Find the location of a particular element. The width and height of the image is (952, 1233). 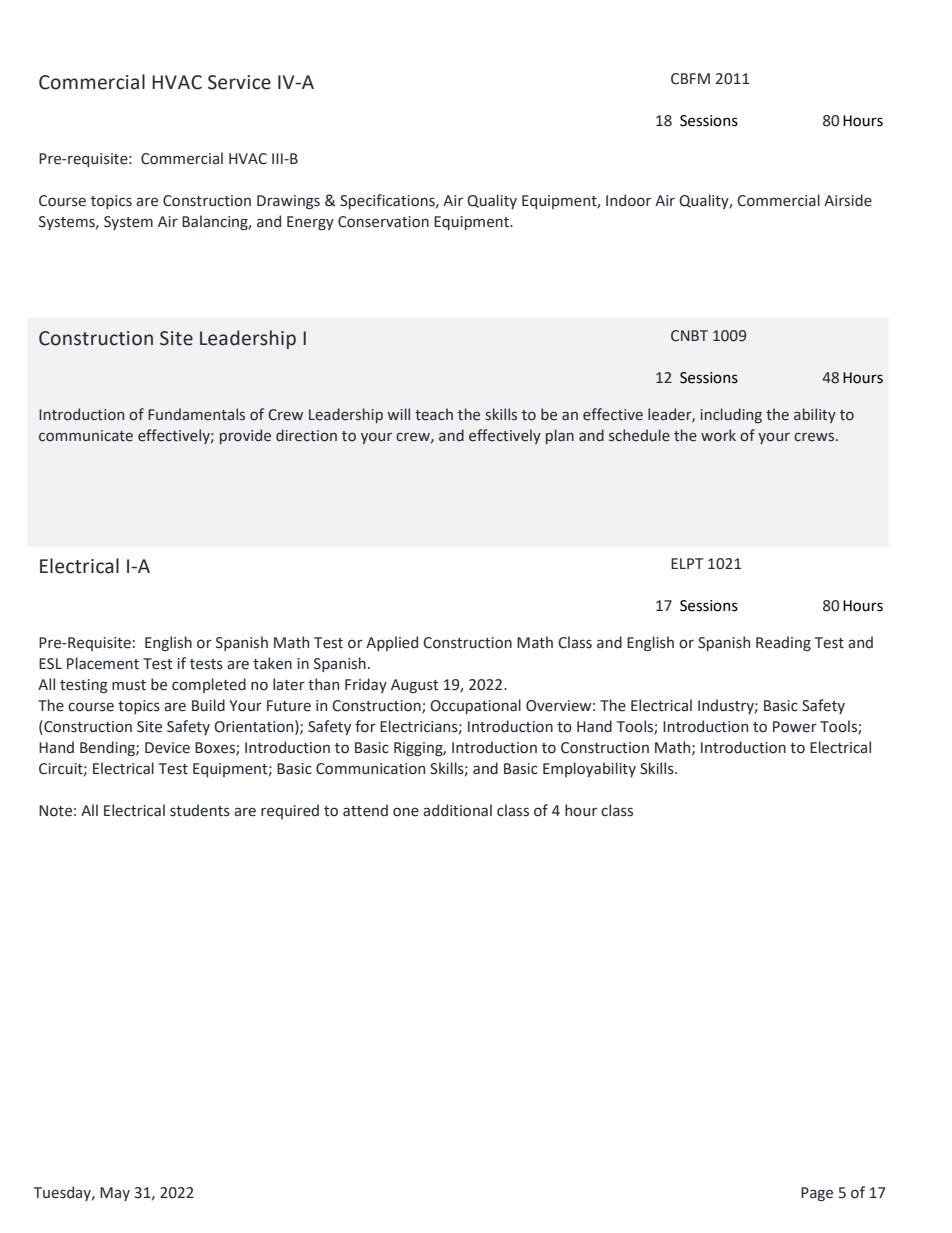

students is located at coordinates (200, 810).
